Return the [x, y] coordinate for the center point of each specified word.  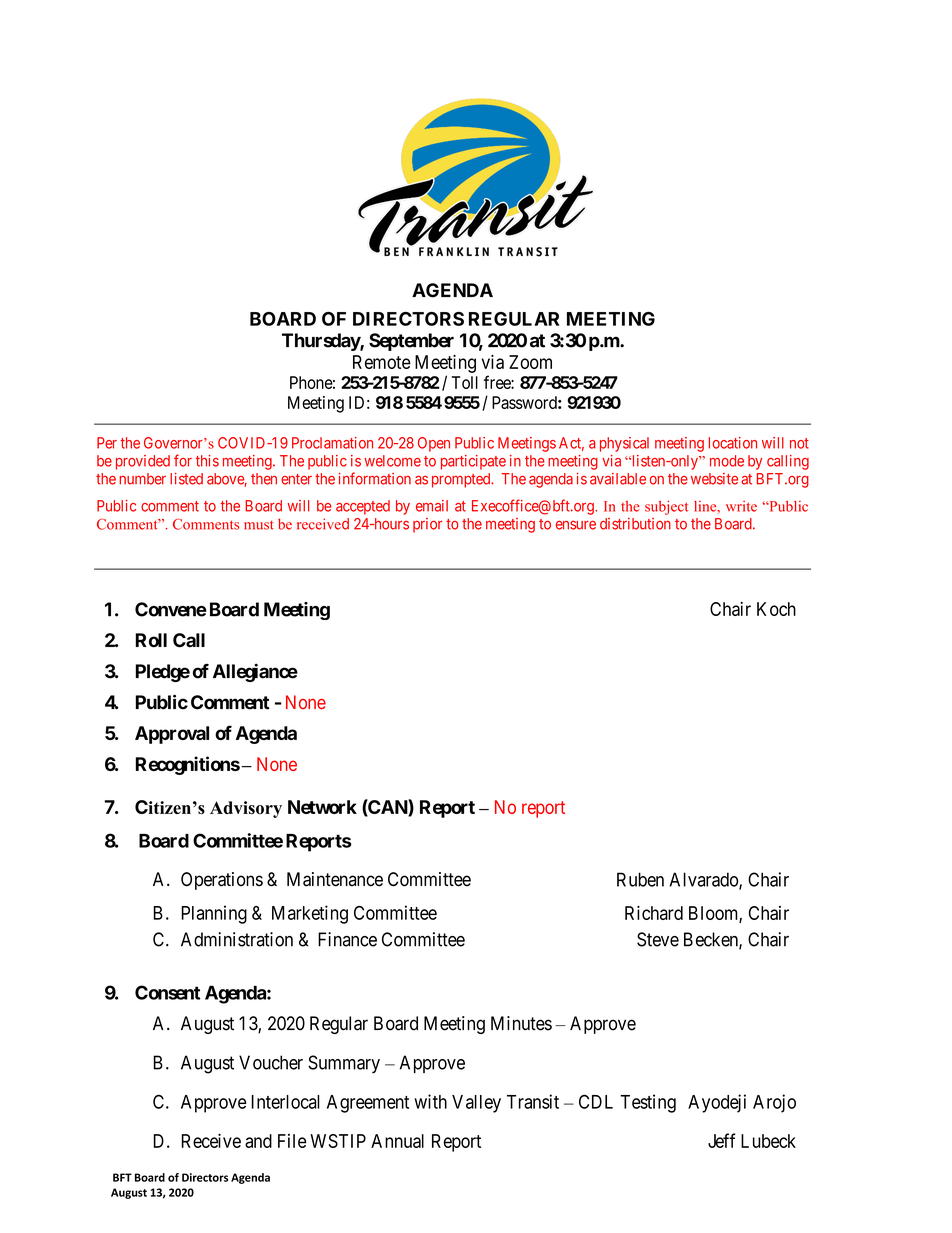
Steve [658, 939]
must [259, 525]
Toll [465, 382]
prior [427, 525]
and [258, 1141]
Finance [347, 939]
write [741, 506]
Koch [776, 609]
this [207, 461]
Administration [237, 939]
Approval [172, 735]
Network [322, 807]
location [733, 443]
